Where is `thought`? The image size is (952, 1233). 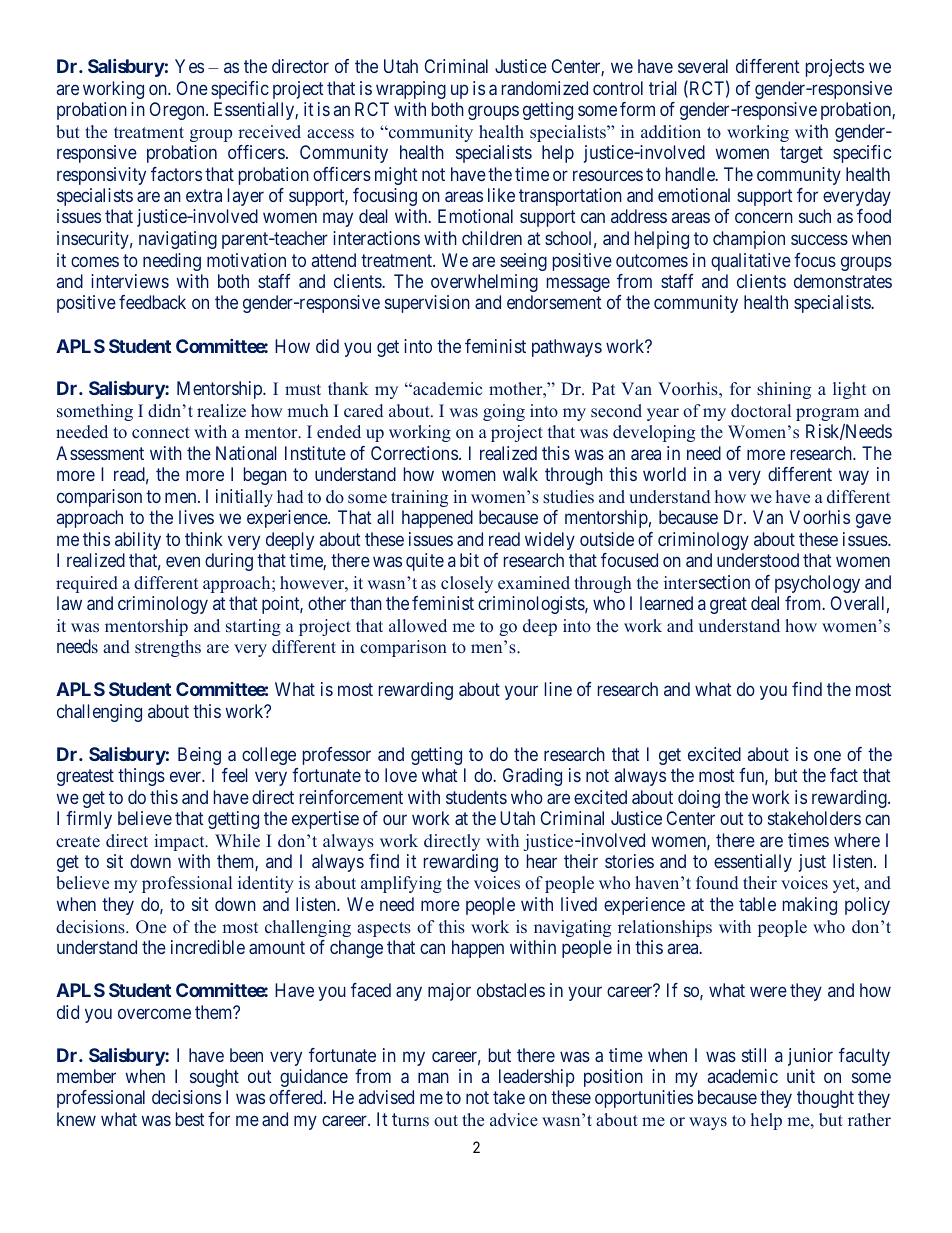 thought is located at coordinates (825, 1099).
